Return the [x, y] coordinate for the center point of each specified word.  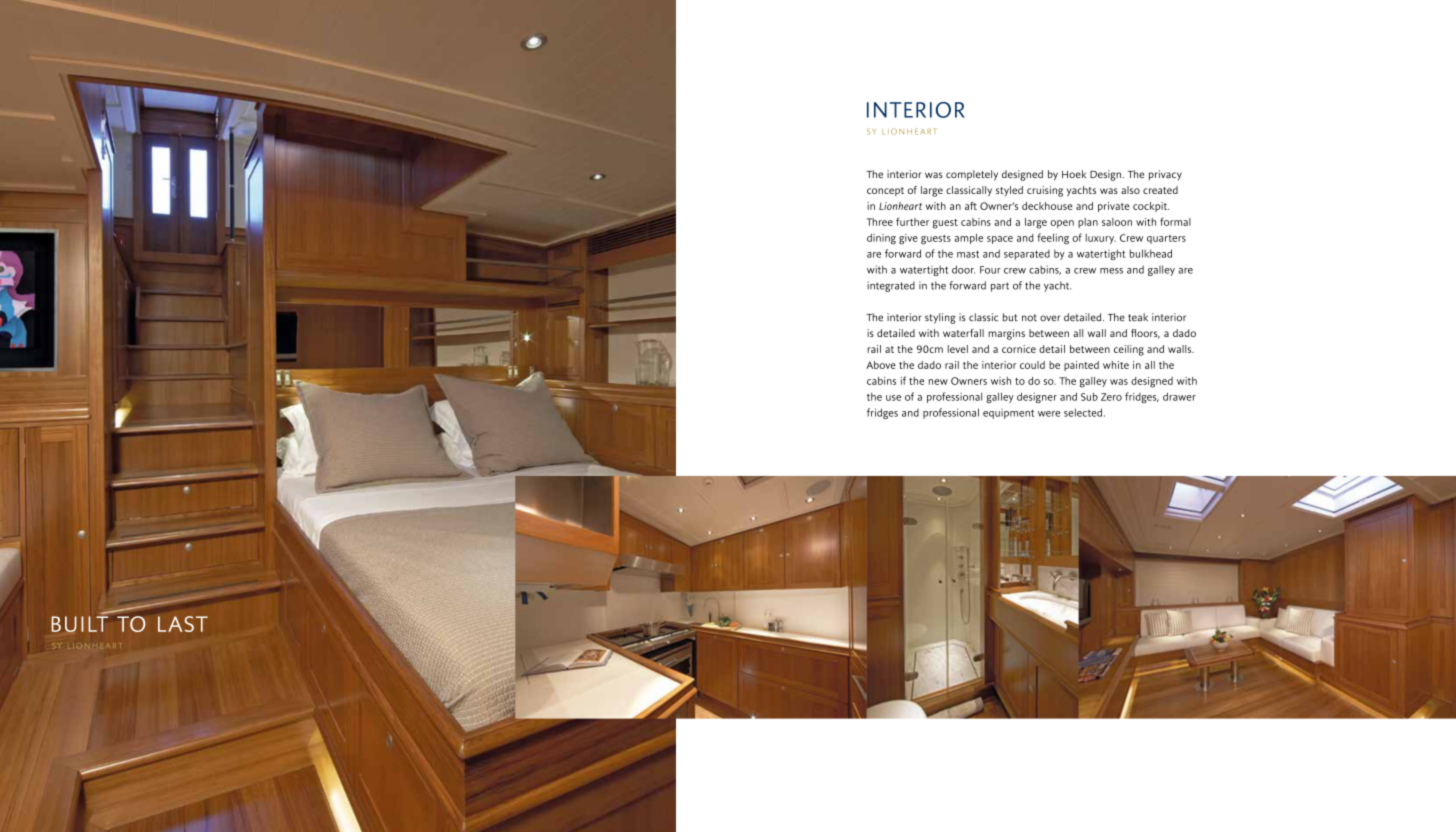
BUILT [79, 624]
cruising [1045, 191]
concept [885, 191]
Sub [1089, 396]
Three [880, 222]
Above [881, 365]
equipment [1008, 414]
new [938, 382]
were [1049, 414]
